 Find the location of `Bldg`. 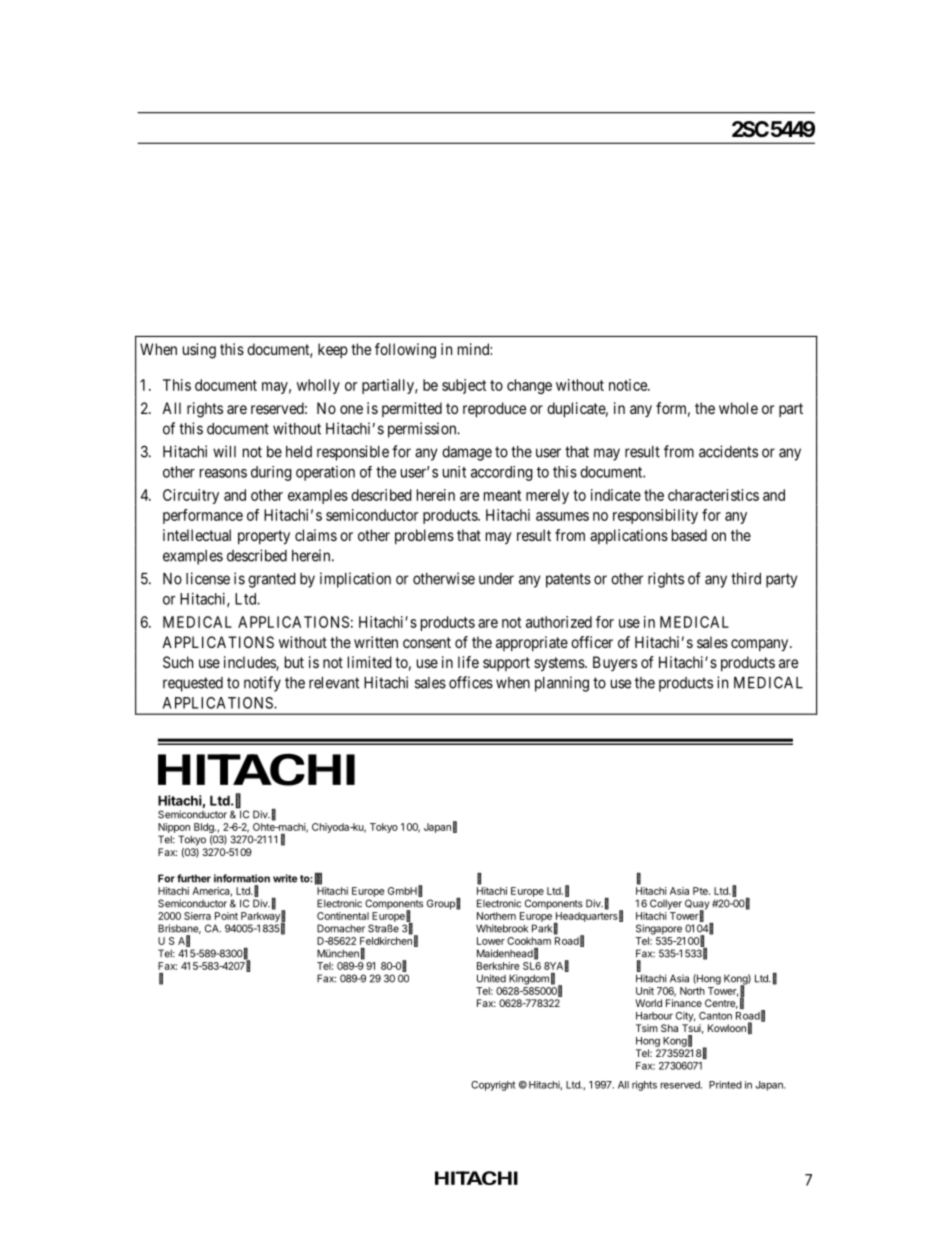

Bldg is located at coordinates (205, 828).
